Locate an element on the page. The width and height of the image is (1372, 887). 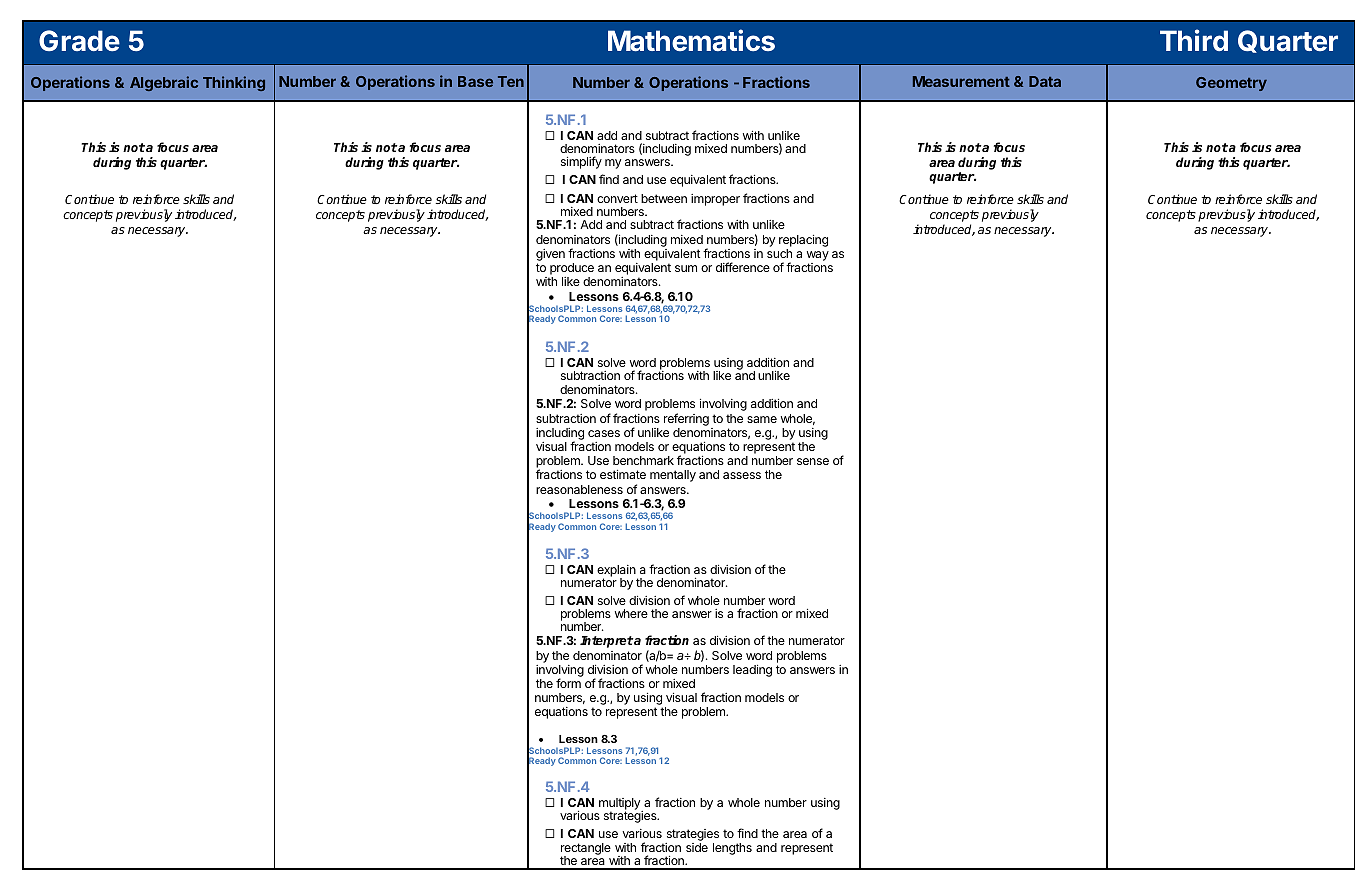
Thinking is located at coordinates (234, 83).
